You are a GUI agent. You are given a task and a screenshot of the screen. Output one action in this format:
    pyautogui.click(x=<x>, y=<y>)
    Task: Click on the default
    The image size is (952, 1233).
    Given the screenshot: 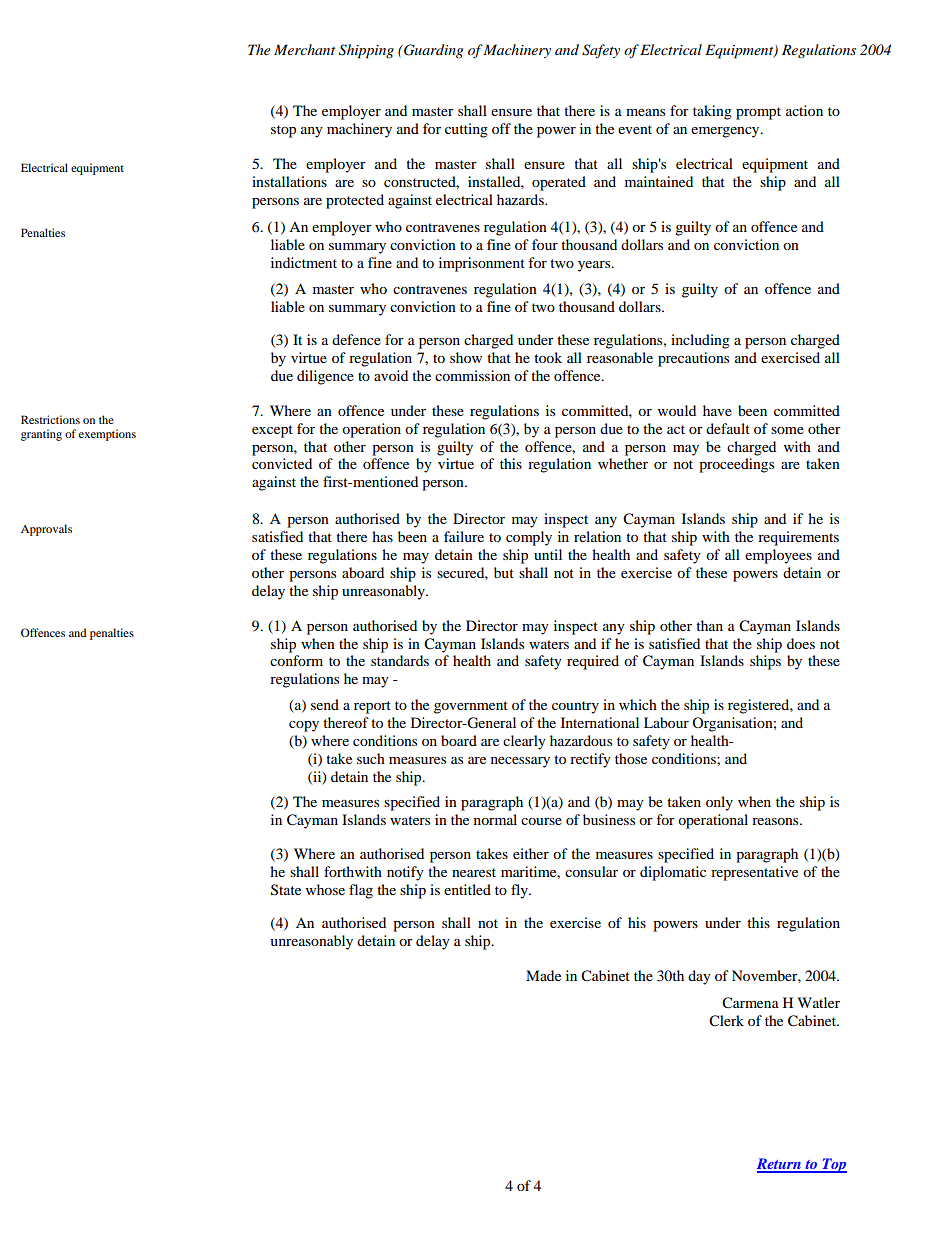 What is the action you would take?
    pyautogui.click(x=728, y=428)
